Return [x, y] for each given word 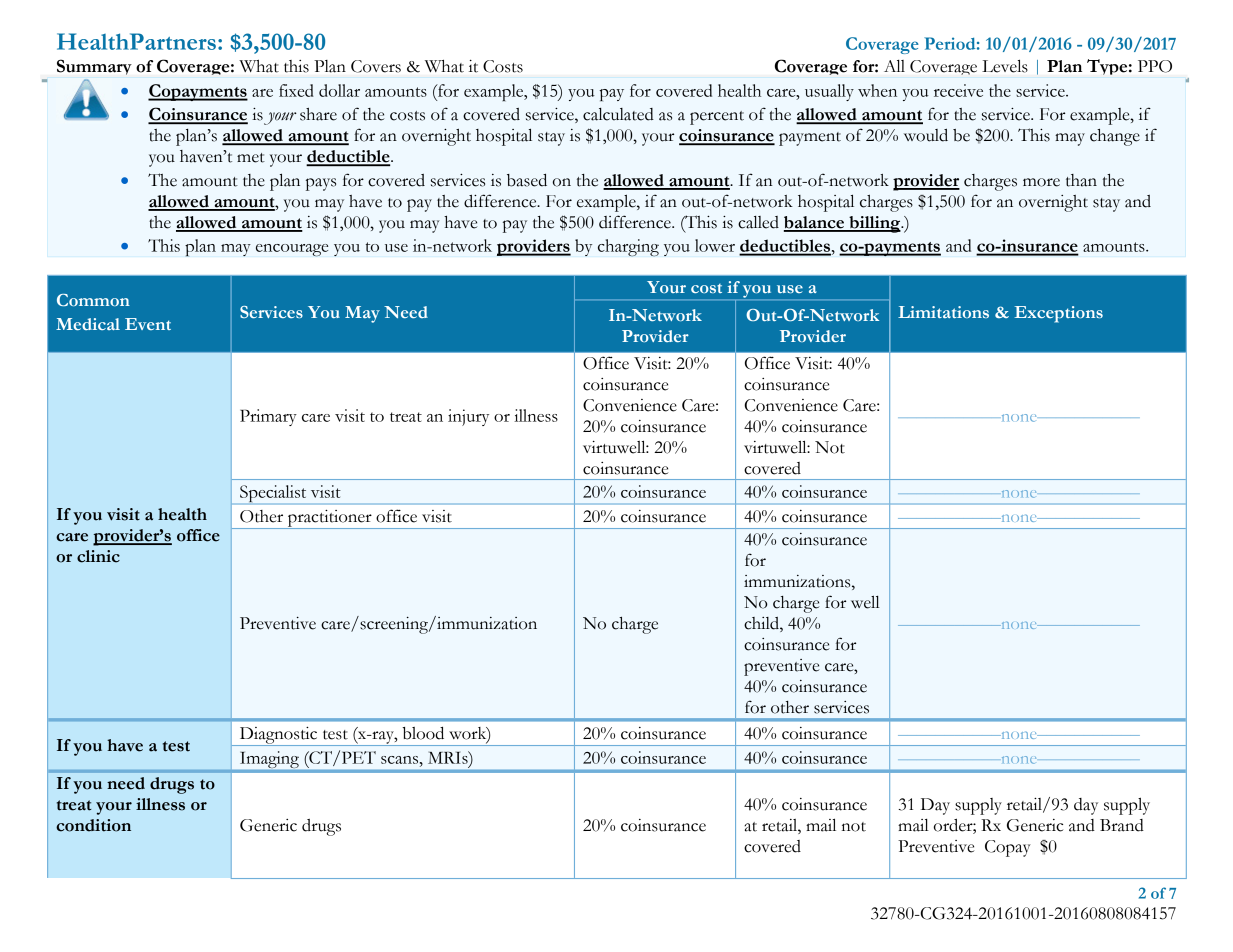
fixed [296, 90]
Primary [268, 417]
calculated [618, 114]
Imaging [270, 759]
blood [423, 733]
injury [468, 417]
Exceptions [1058, 314]
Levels [1005, 66]
